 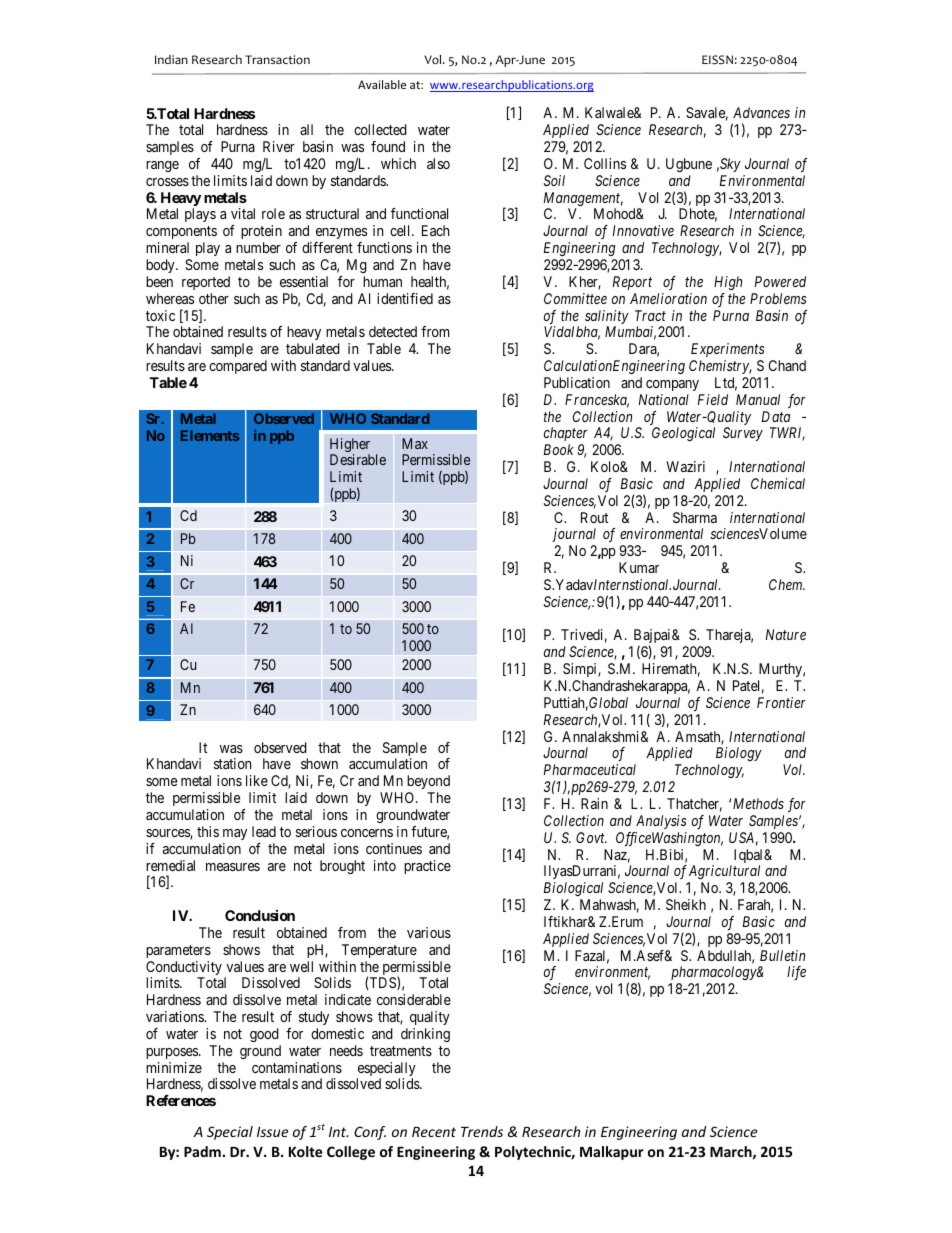 I want to click on Kumar, so click(x=639, y=567).
